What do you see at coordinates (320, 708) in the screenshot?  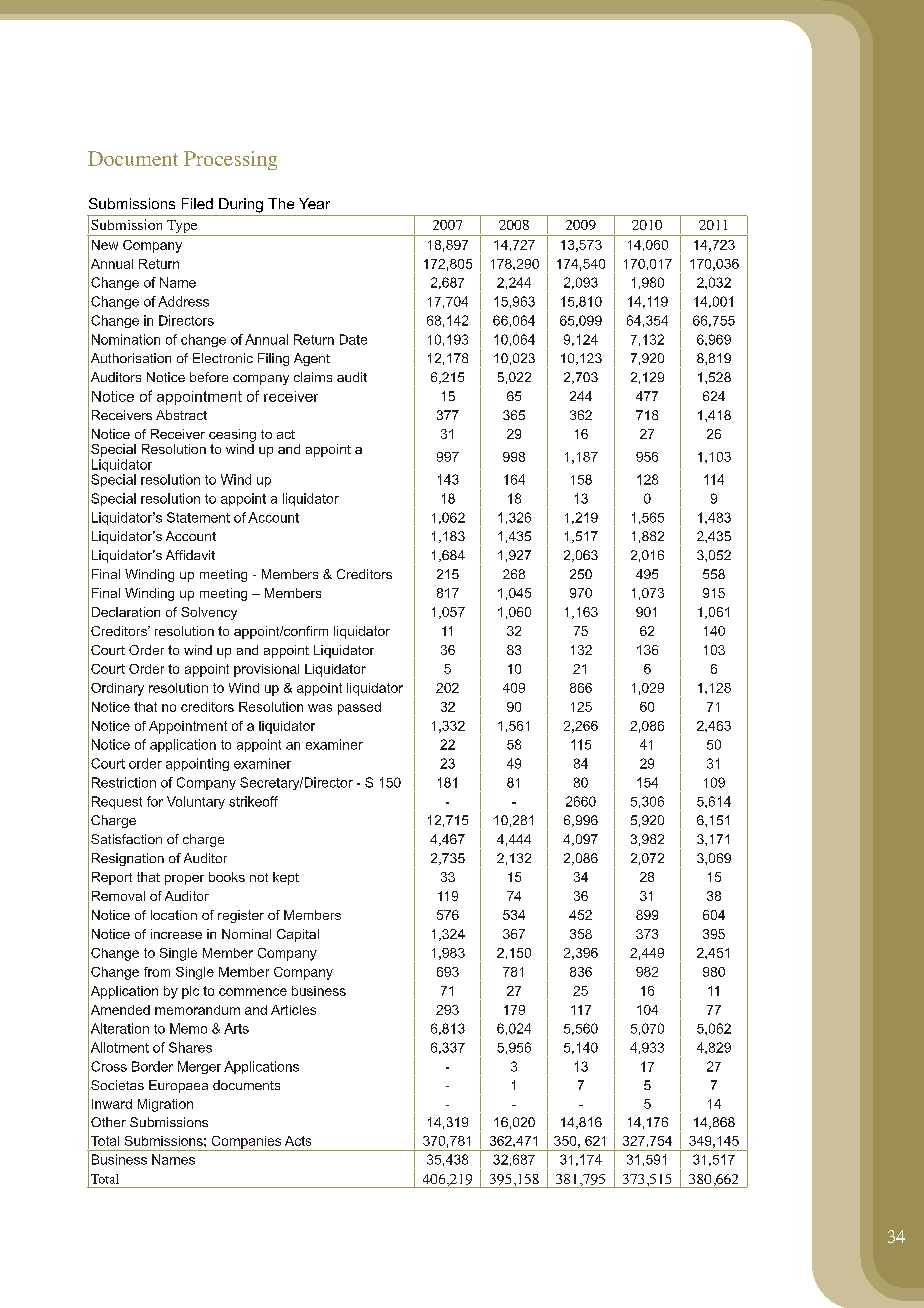 I see `was` at bounding box center [320, 708].
